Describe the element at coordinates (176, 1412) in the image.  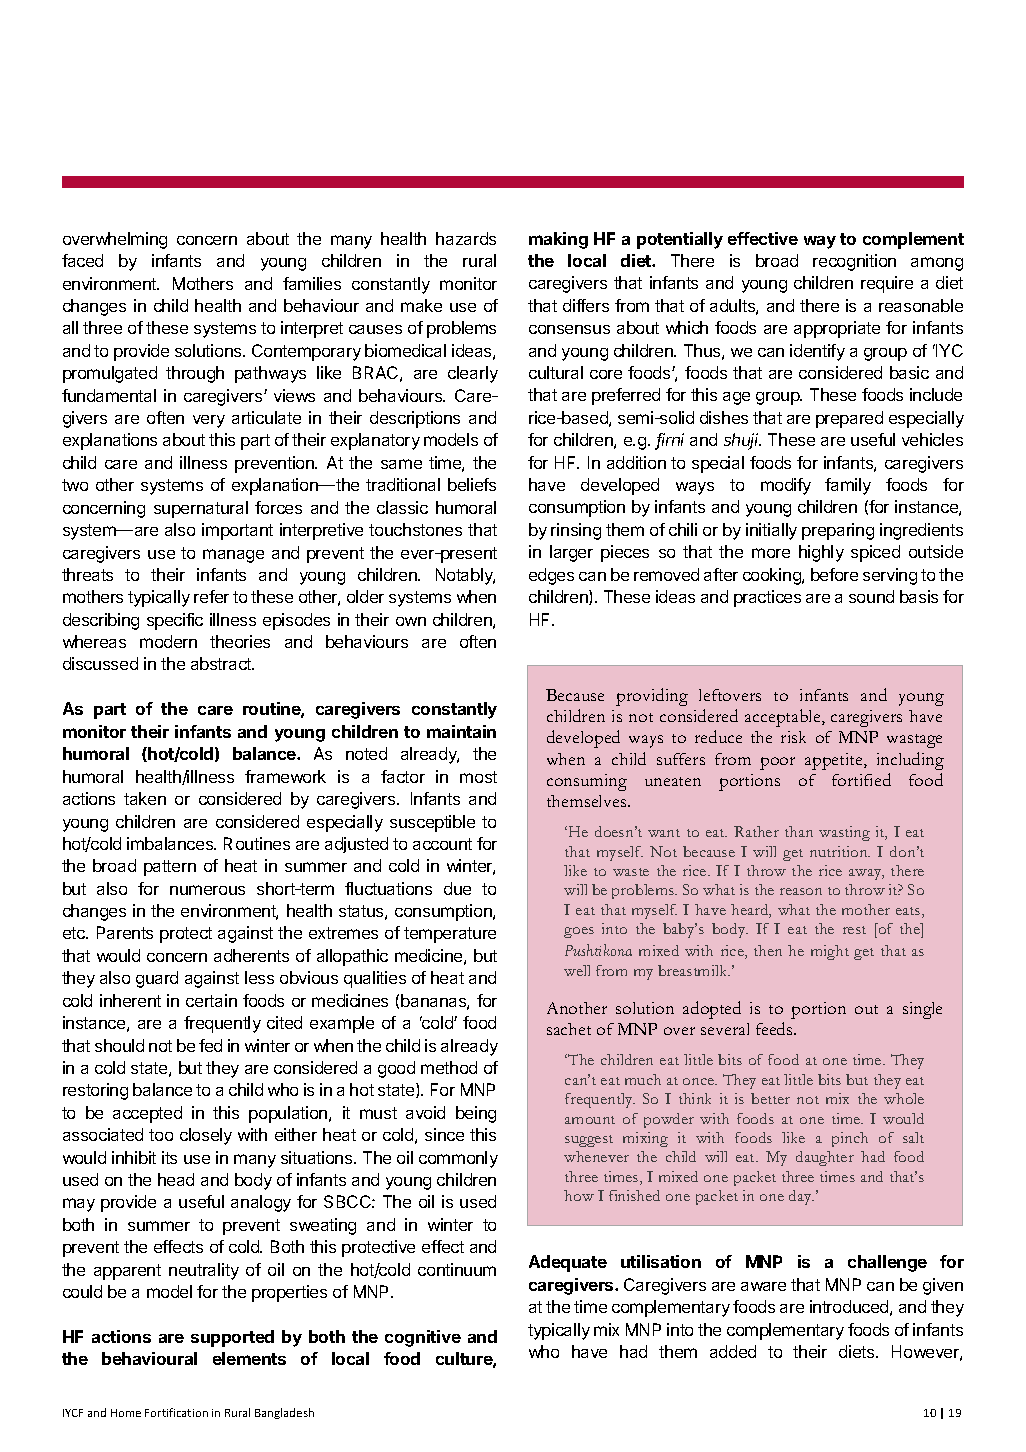
I see `Fortification` at that location.
